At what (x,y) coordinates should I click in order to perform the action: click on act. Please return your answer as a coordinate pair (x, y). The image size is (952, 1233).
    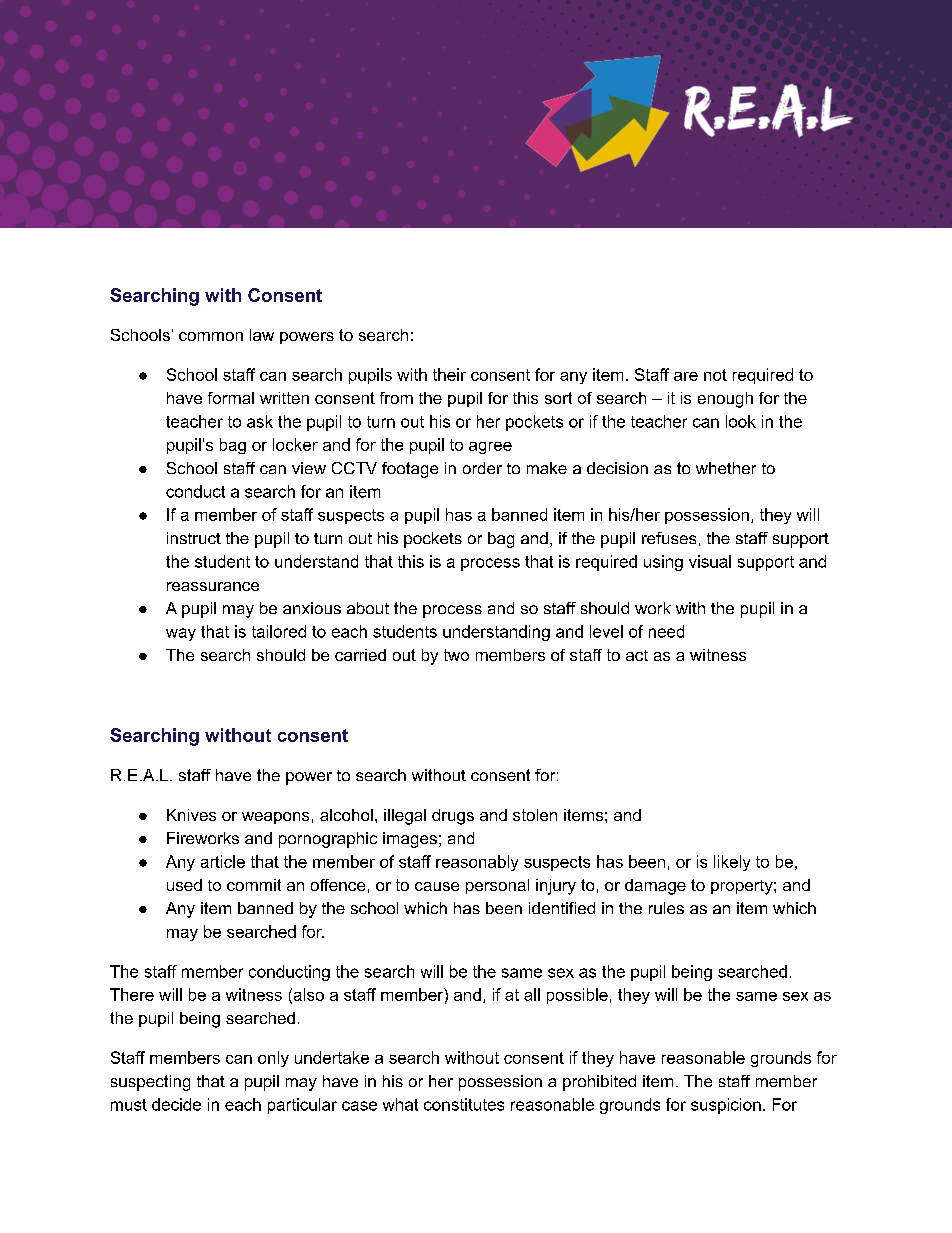
    Looking at the image, I should click on (637, 655).
